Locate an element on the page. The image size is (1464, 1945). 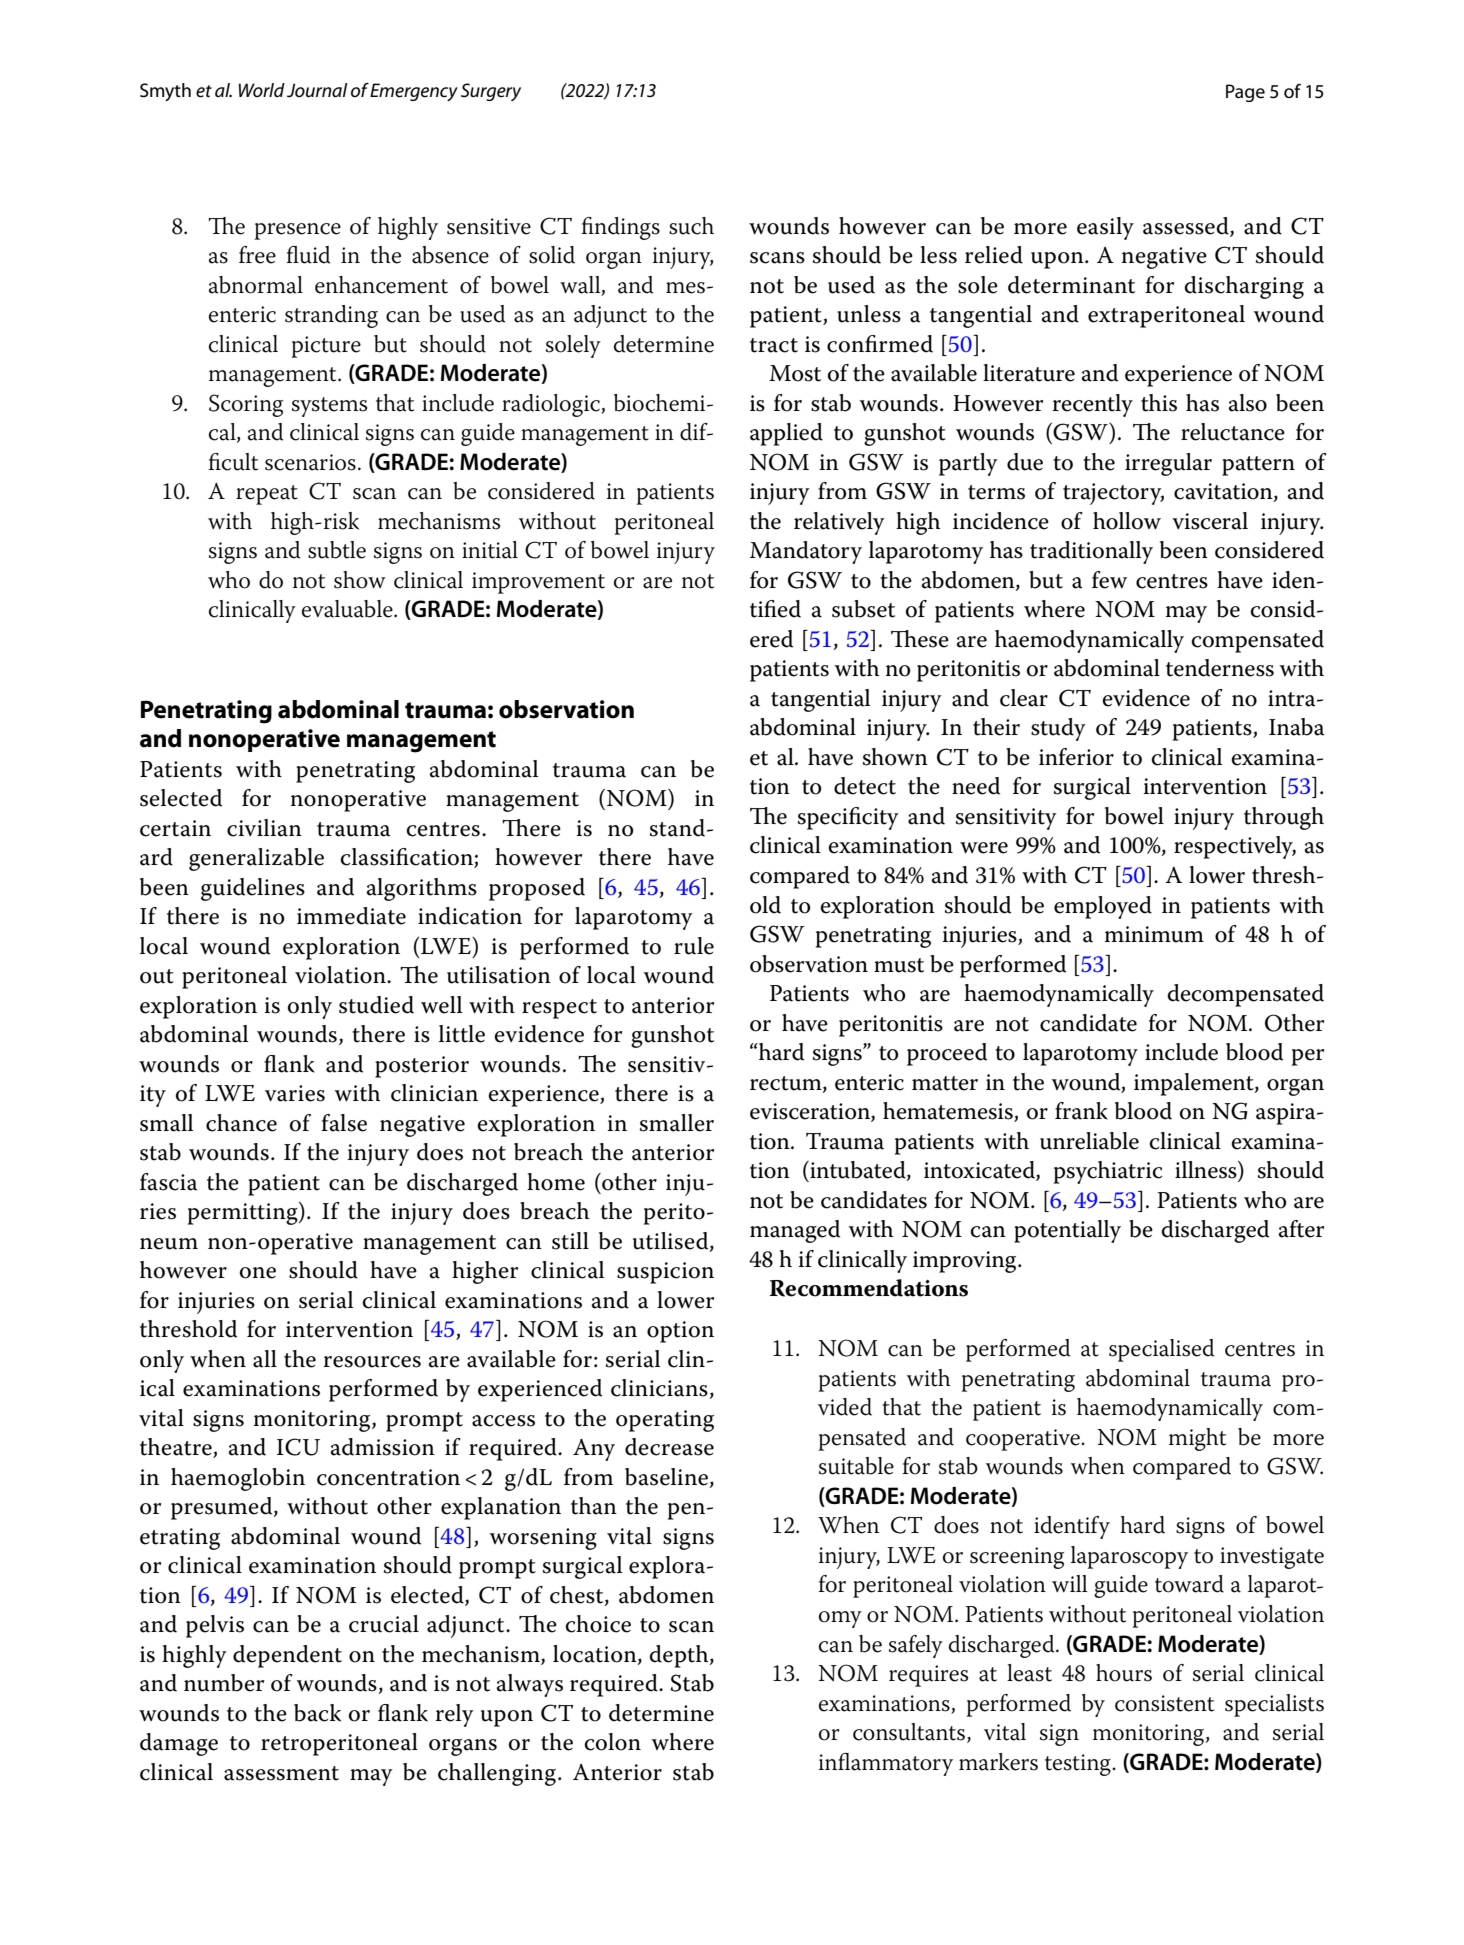
Page is located at coordinates (1245, 93).
